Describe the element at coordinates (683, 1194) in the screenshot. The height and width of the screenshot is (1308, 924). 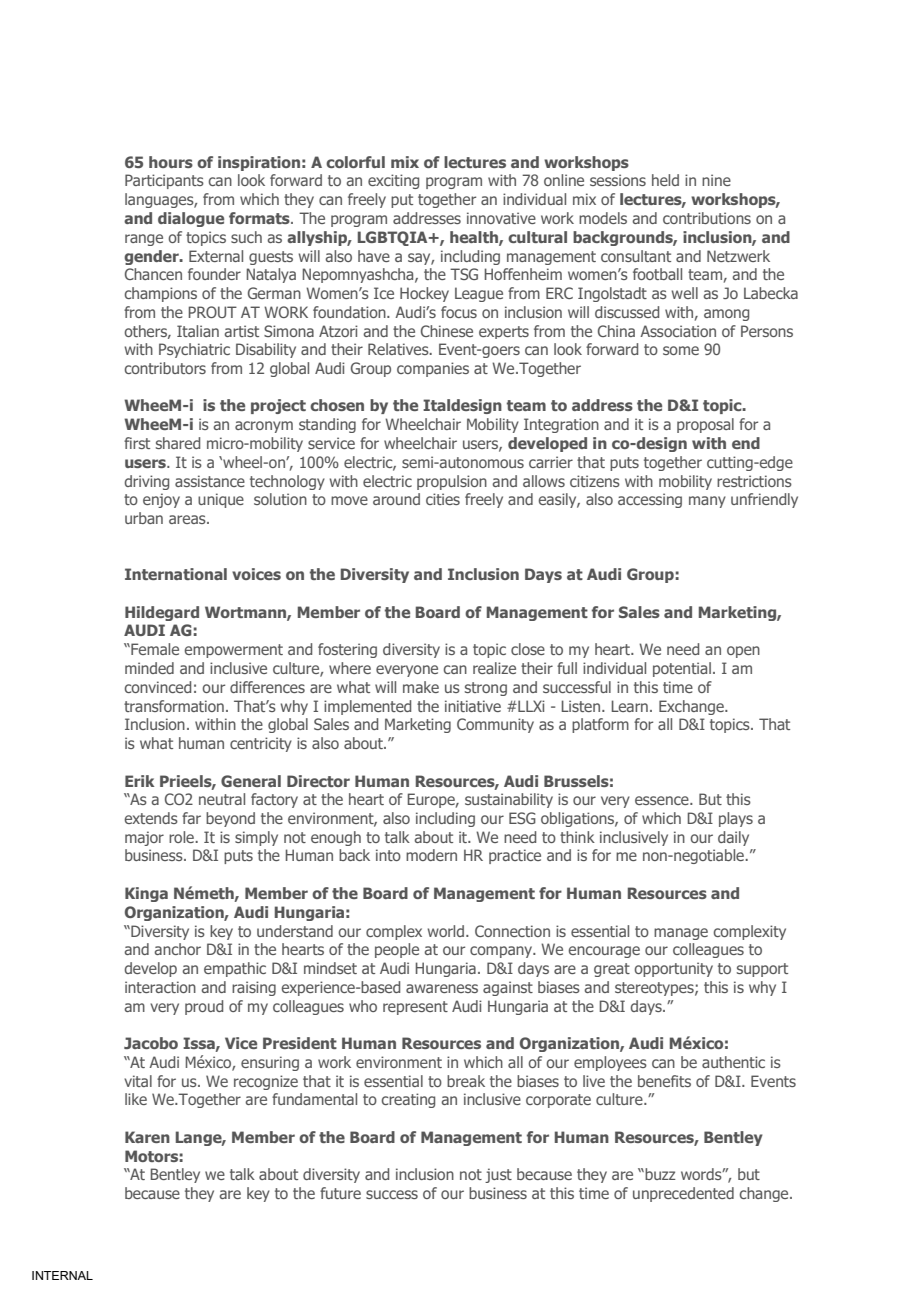
I see `unprecedented` at that location.
